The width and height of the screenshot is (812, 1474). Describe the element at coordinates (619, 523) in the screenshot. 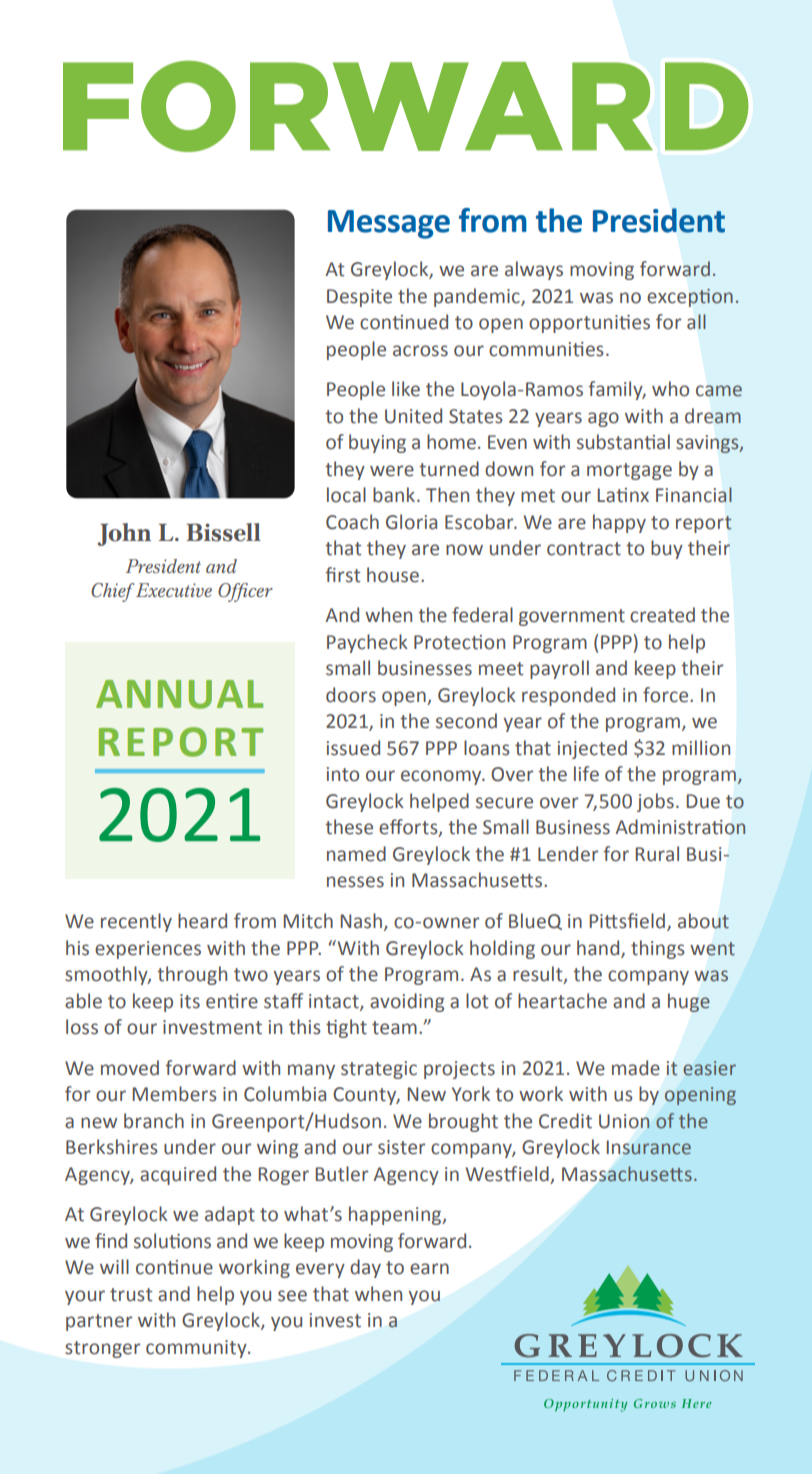

I see `happy` at that location.
